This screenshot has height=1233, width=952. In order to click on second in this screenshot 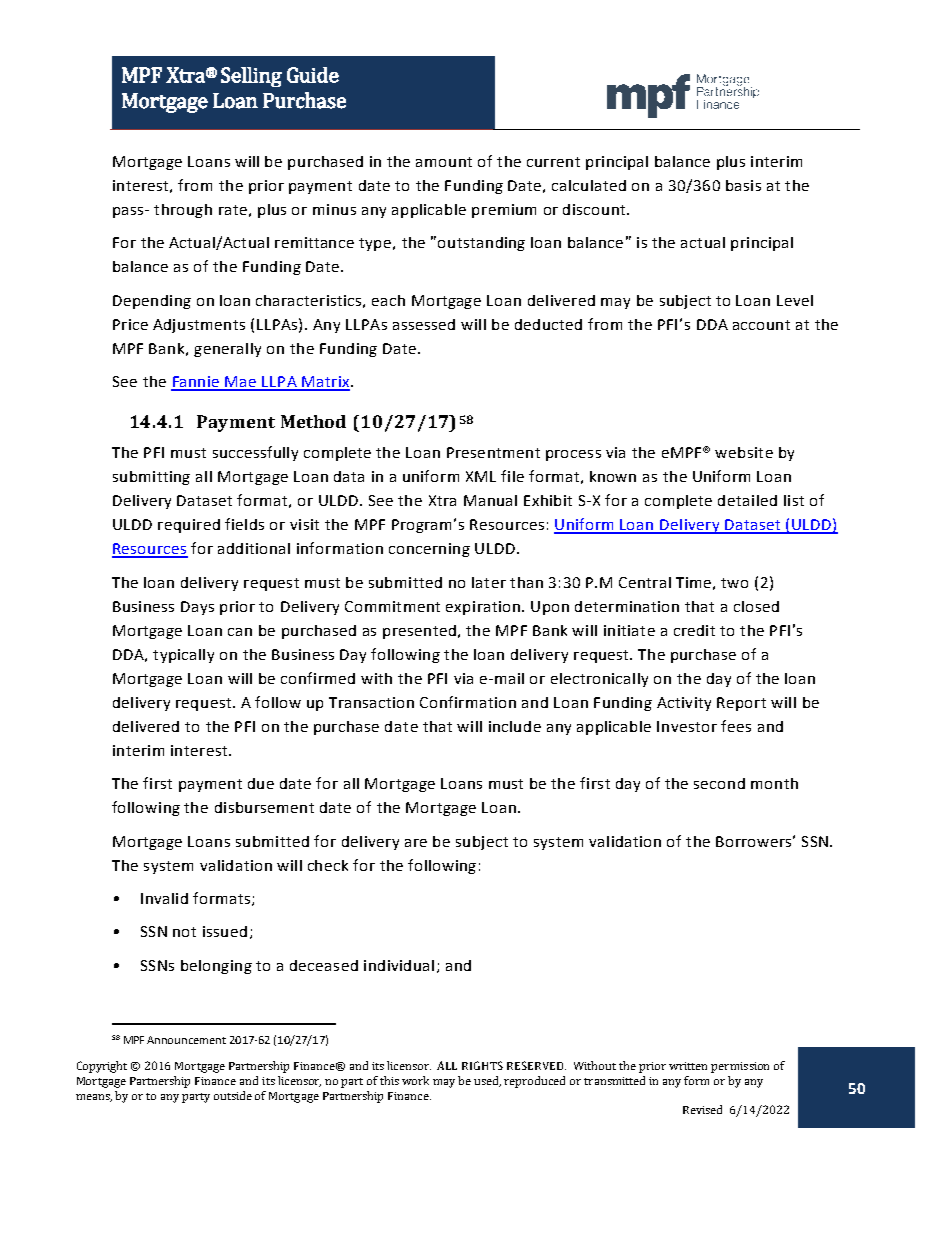, I will do `click(719, 783)`.
